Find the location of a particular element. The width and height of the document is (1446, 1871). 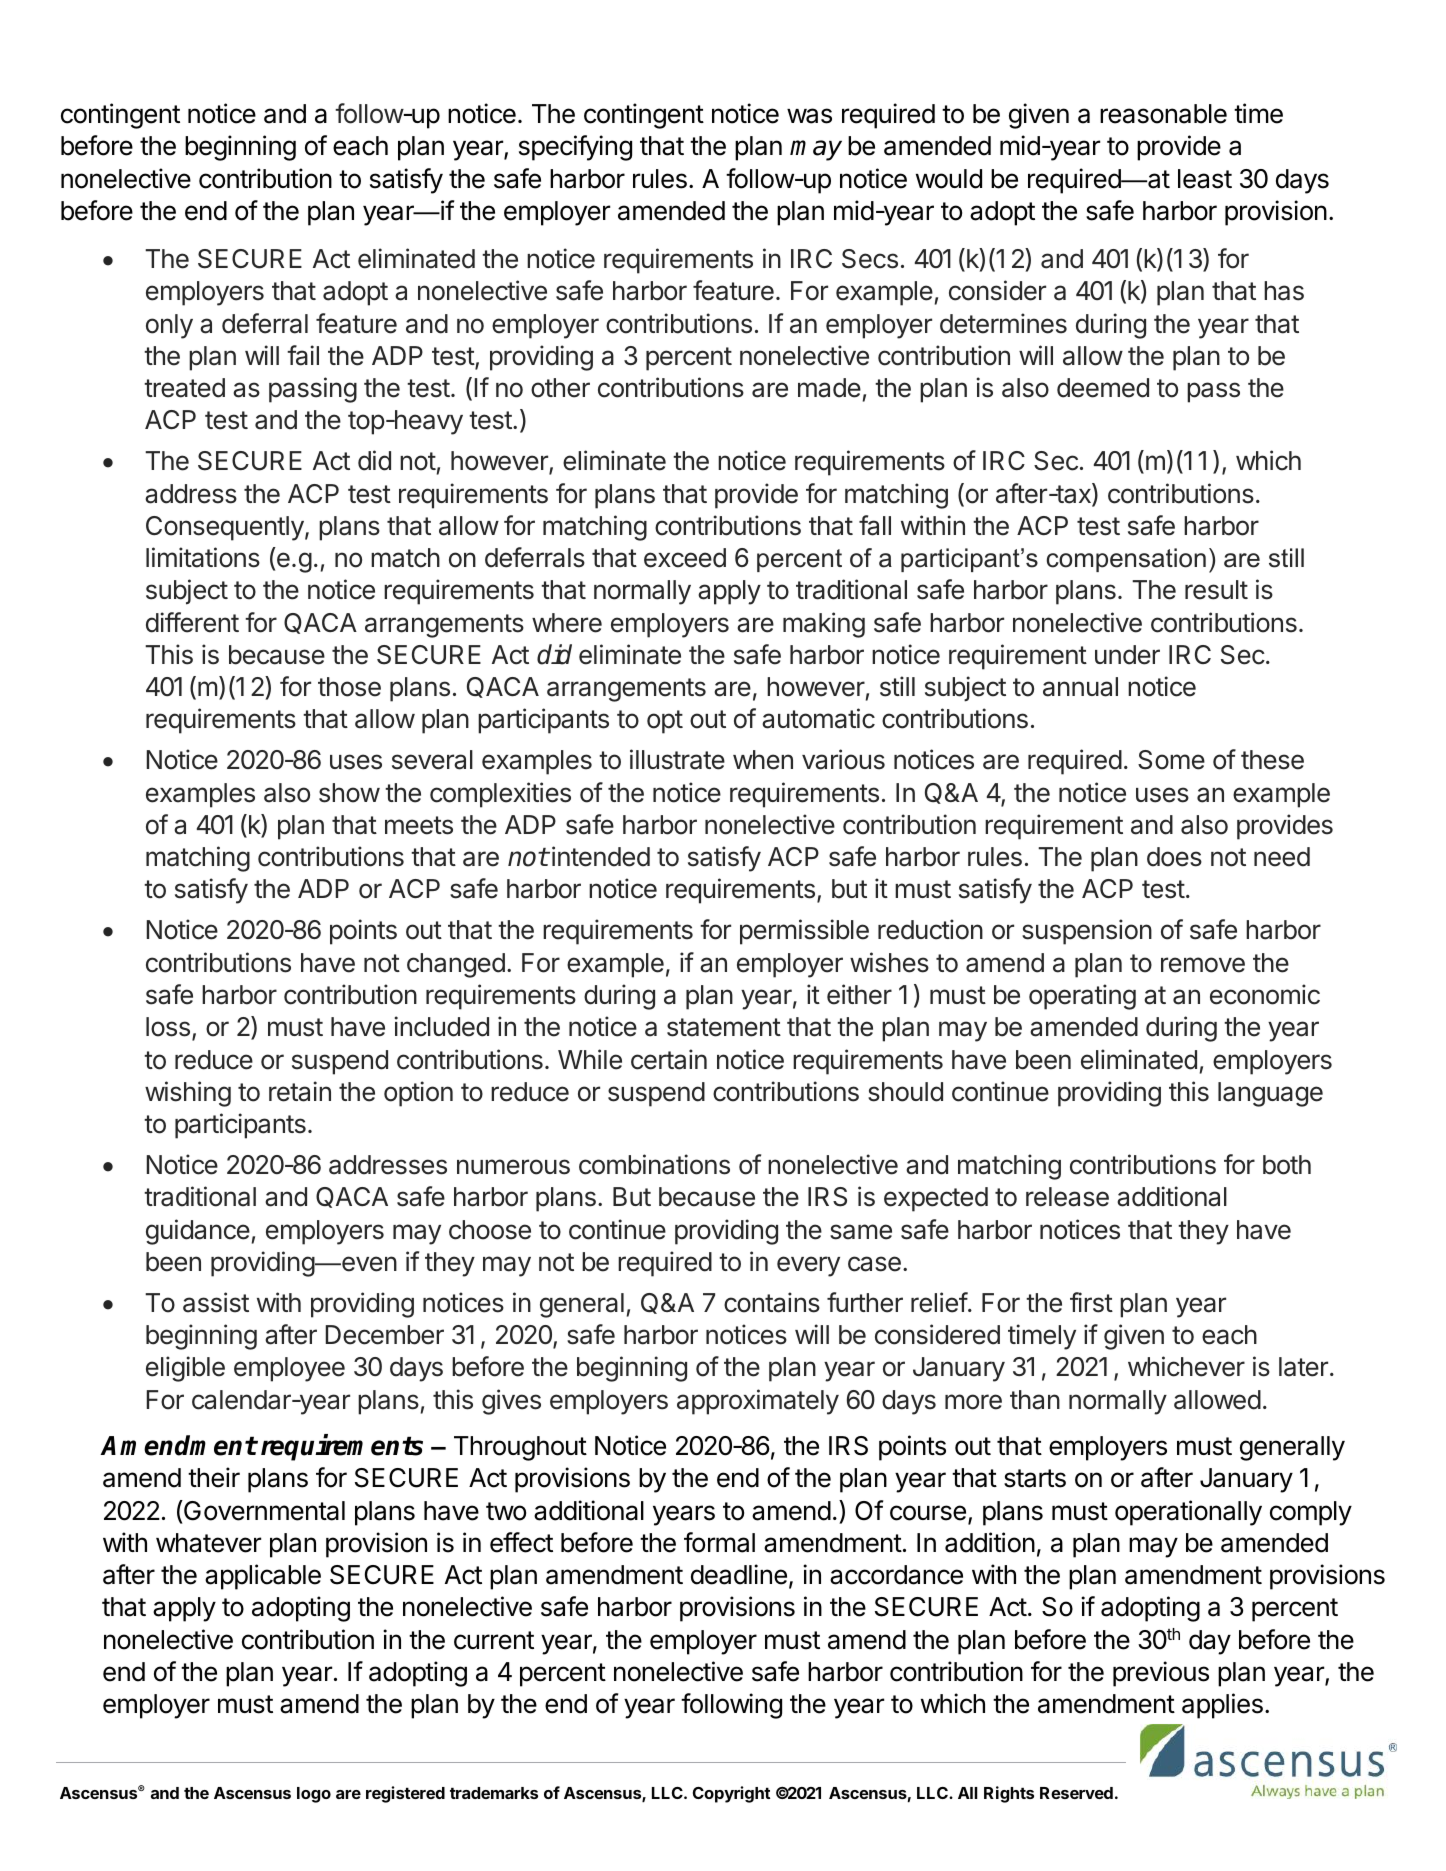

logo is located at coordinates (314, 1795).
